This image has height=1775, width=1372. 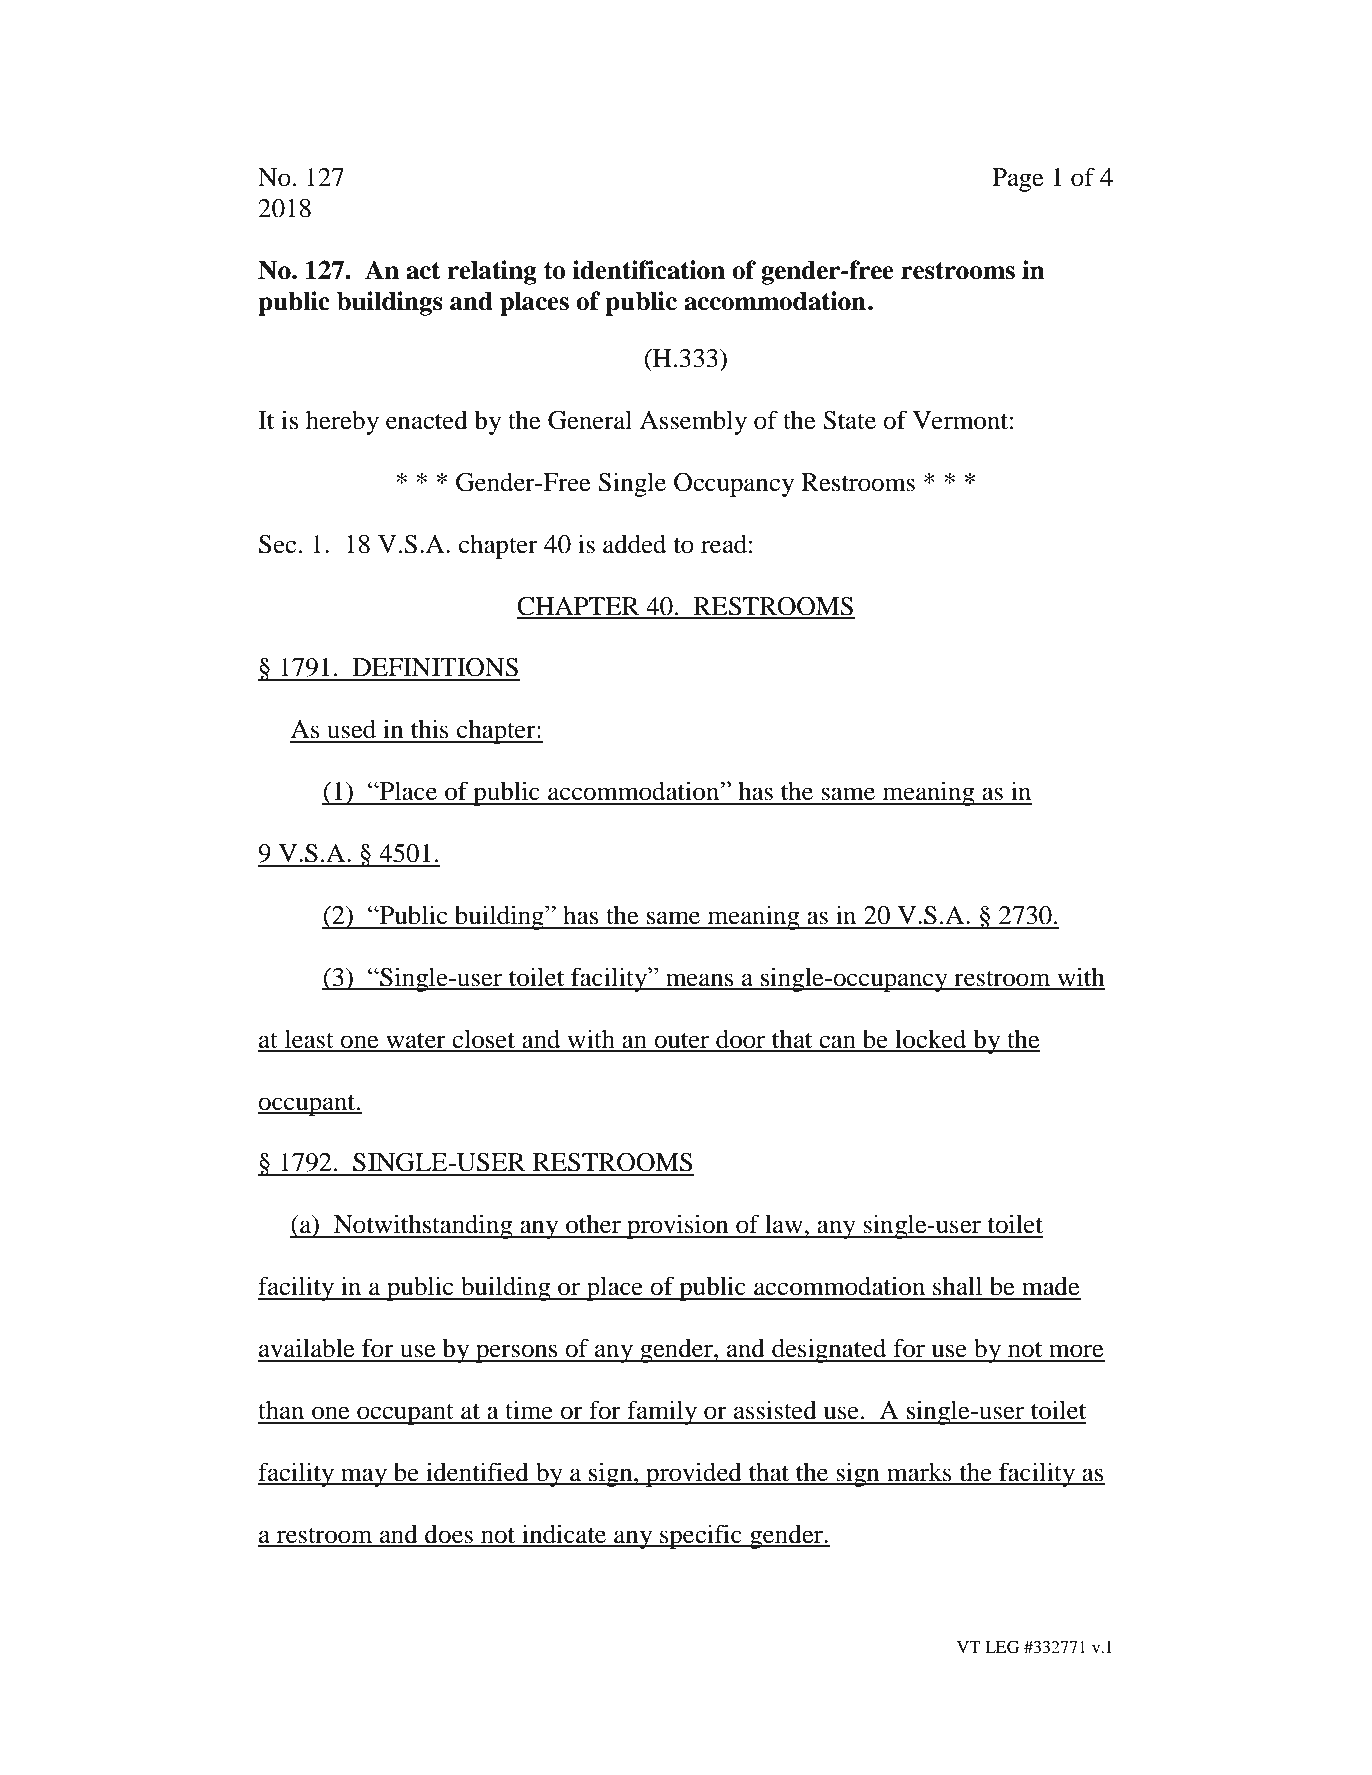 I want to click on Assembly, so click(x=693, y=422).
